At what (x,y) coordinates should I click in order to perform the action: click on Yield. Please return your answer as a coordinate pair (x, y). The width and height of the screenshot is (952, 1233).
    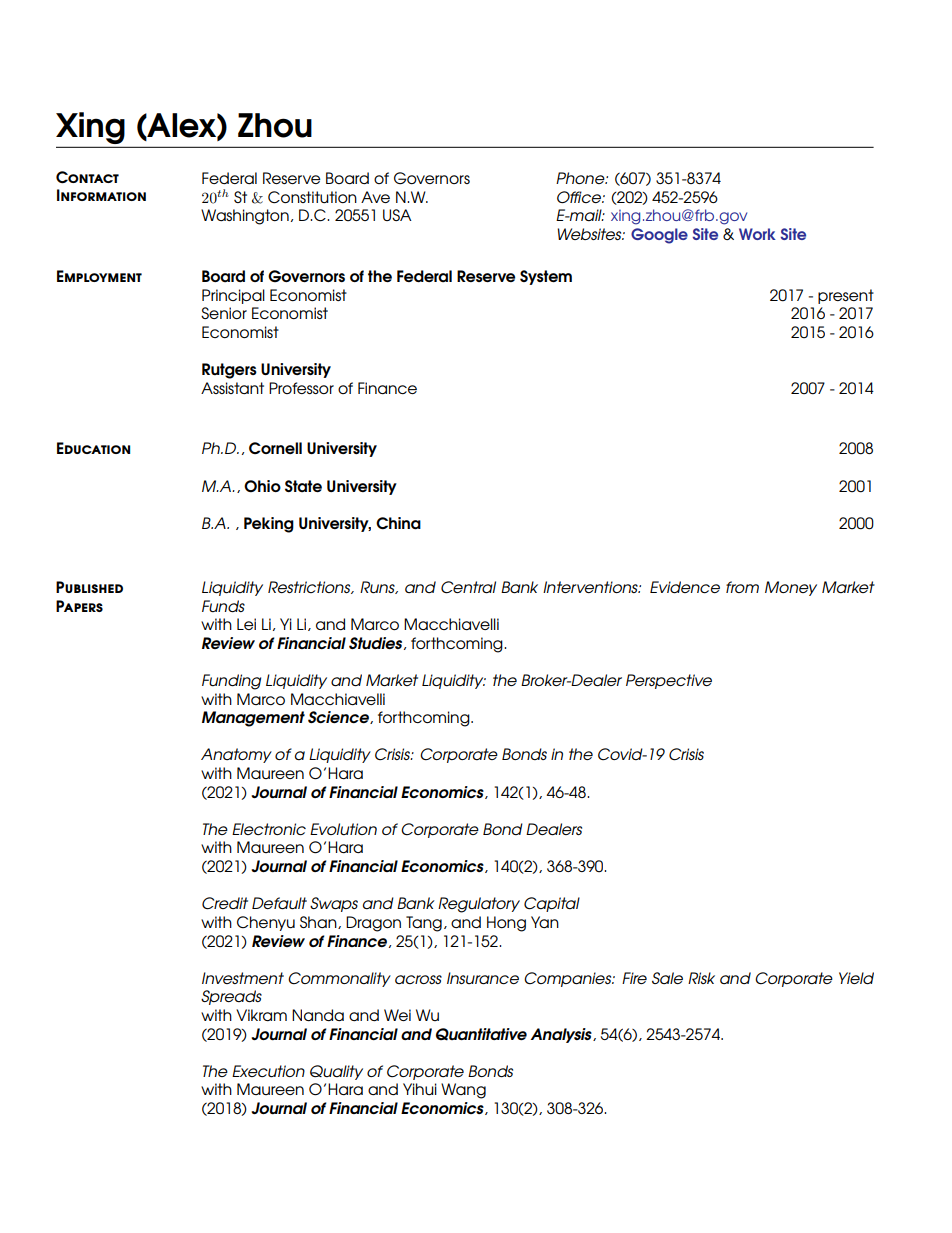
    Looking at the image, I should click on (856, 978).
